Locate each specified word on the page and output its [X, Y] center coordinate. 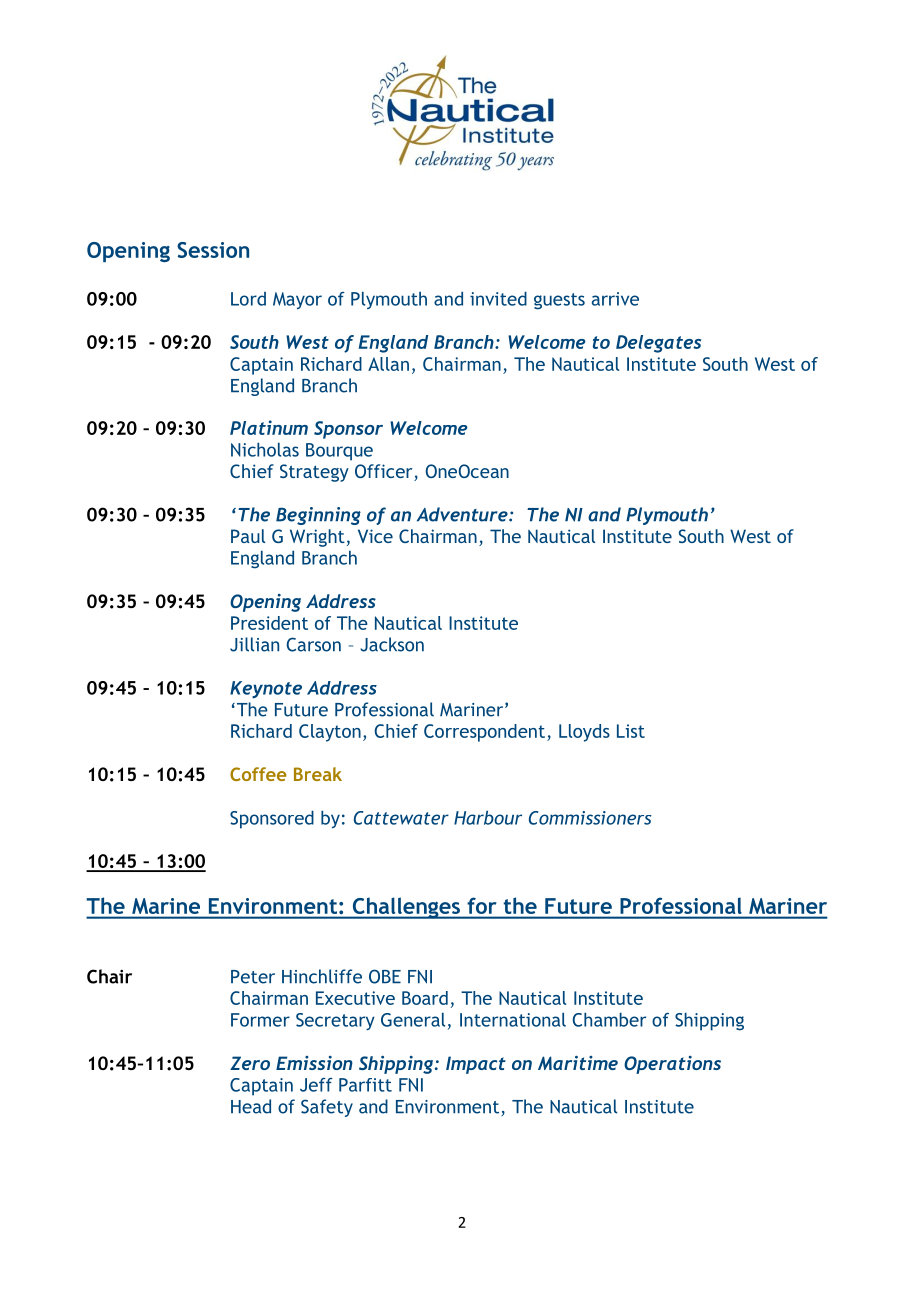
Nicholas [265, 450]
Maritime [578, 1063]
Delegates [658, 344]
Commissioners [590, 818]
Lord [248, 299]
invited [498, 299]
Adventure [463, 514]
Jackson [392, 644]
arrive [615, 299]
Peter [253, 977]
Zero [250, 1063]
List [631, 731]
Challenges [406, 908]
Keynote [266, 689]
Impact [476, 1065]
